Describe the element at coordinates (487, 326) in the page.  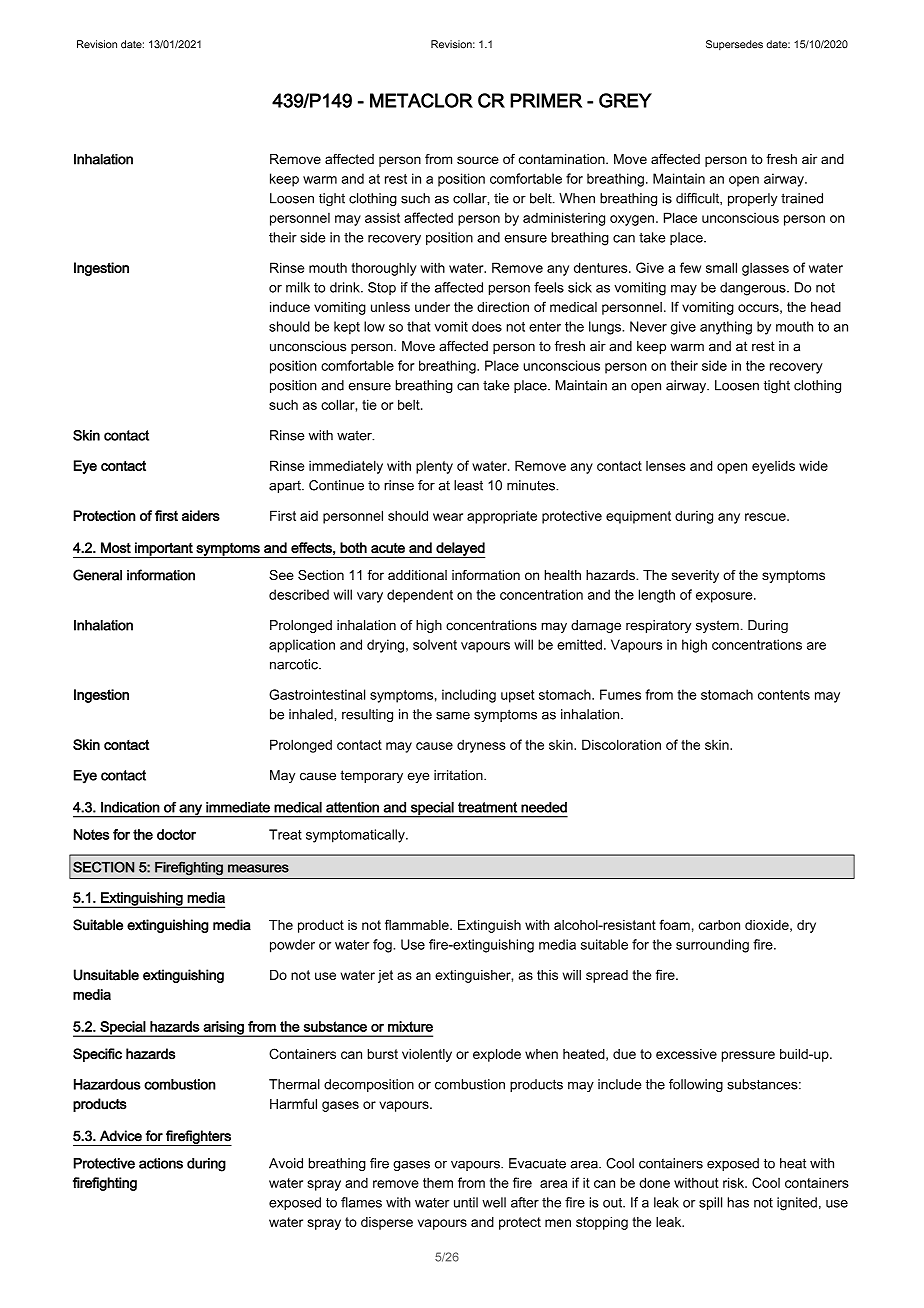
I see `does` at that location.
